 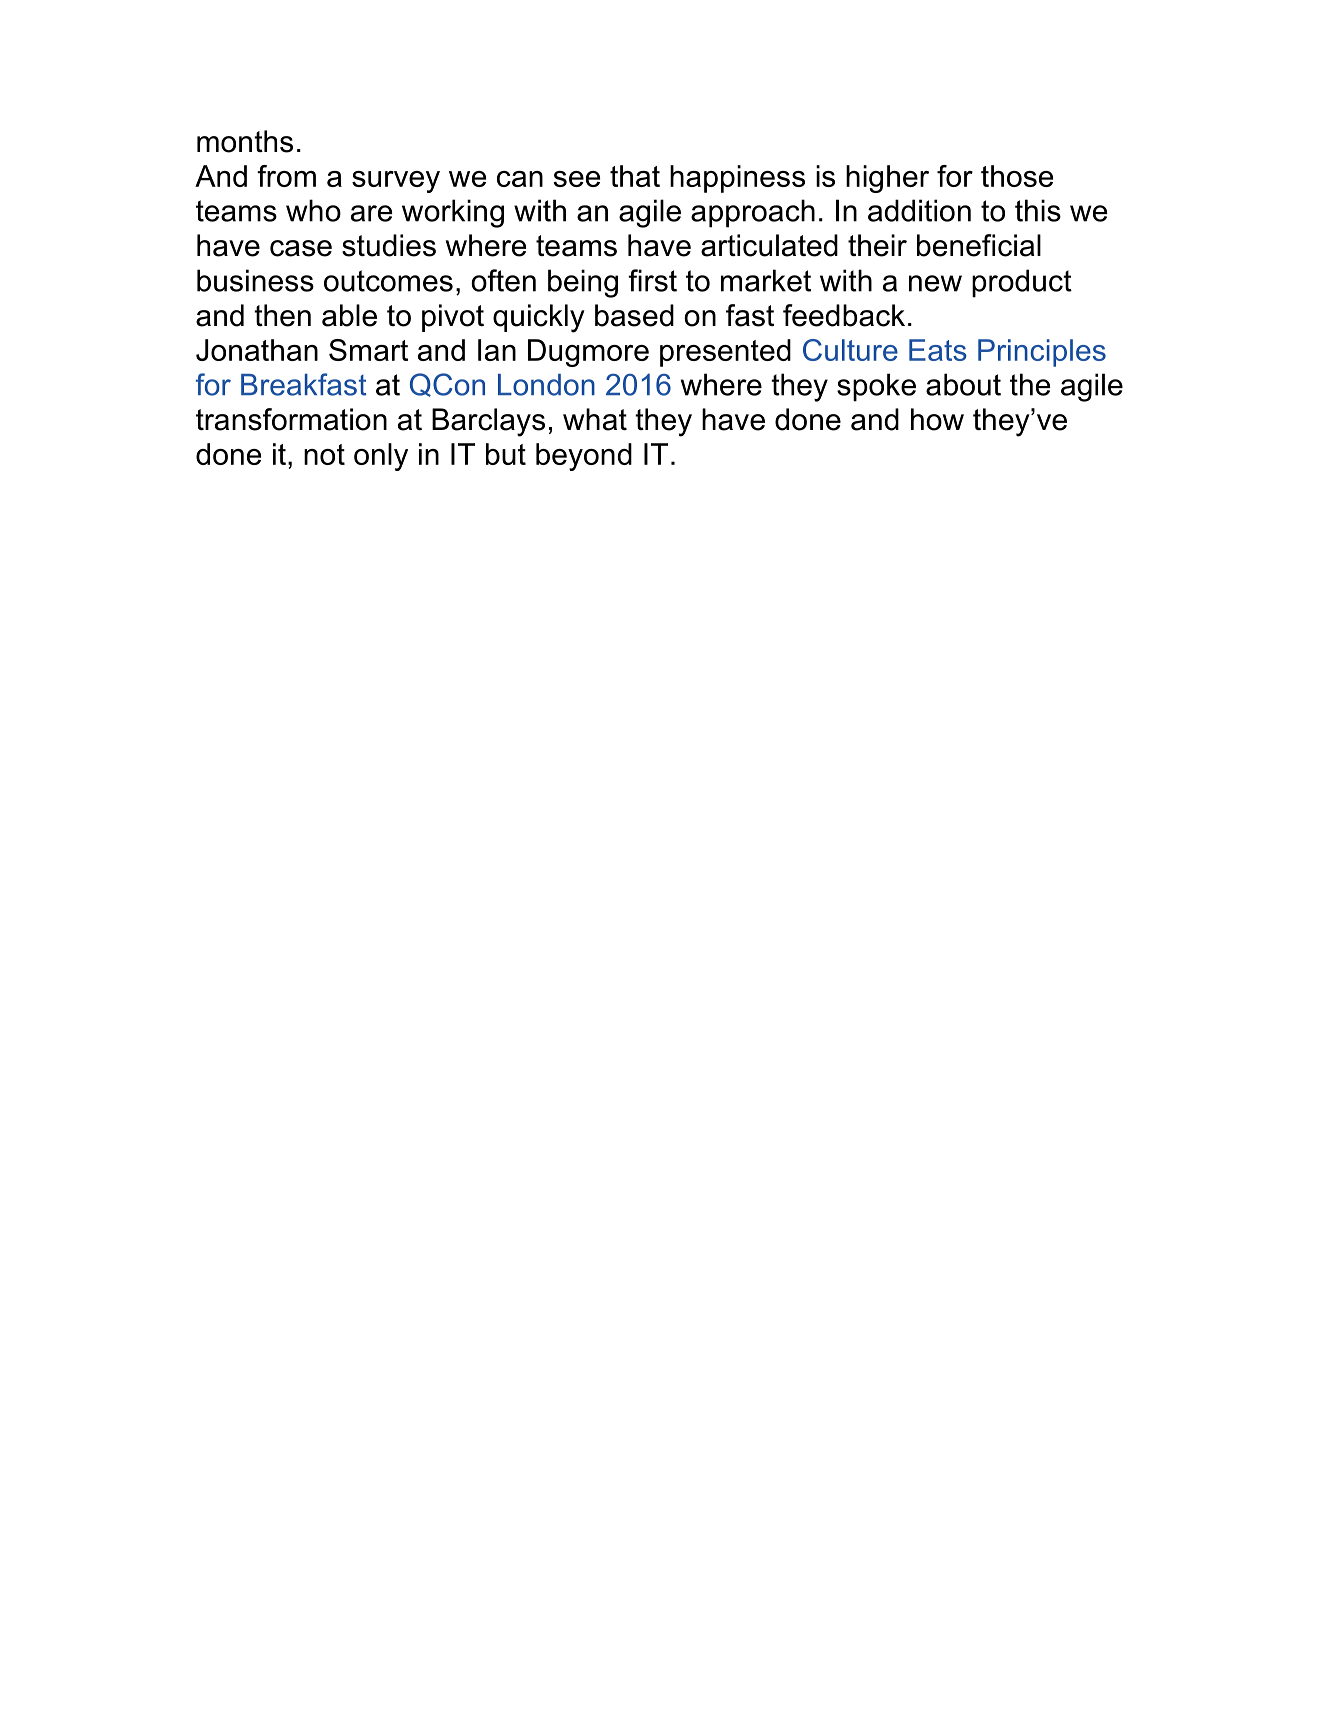 What do you see at coordinates (368, 350) in the document?
I see `Smart` at bounding box center [368, 350].
